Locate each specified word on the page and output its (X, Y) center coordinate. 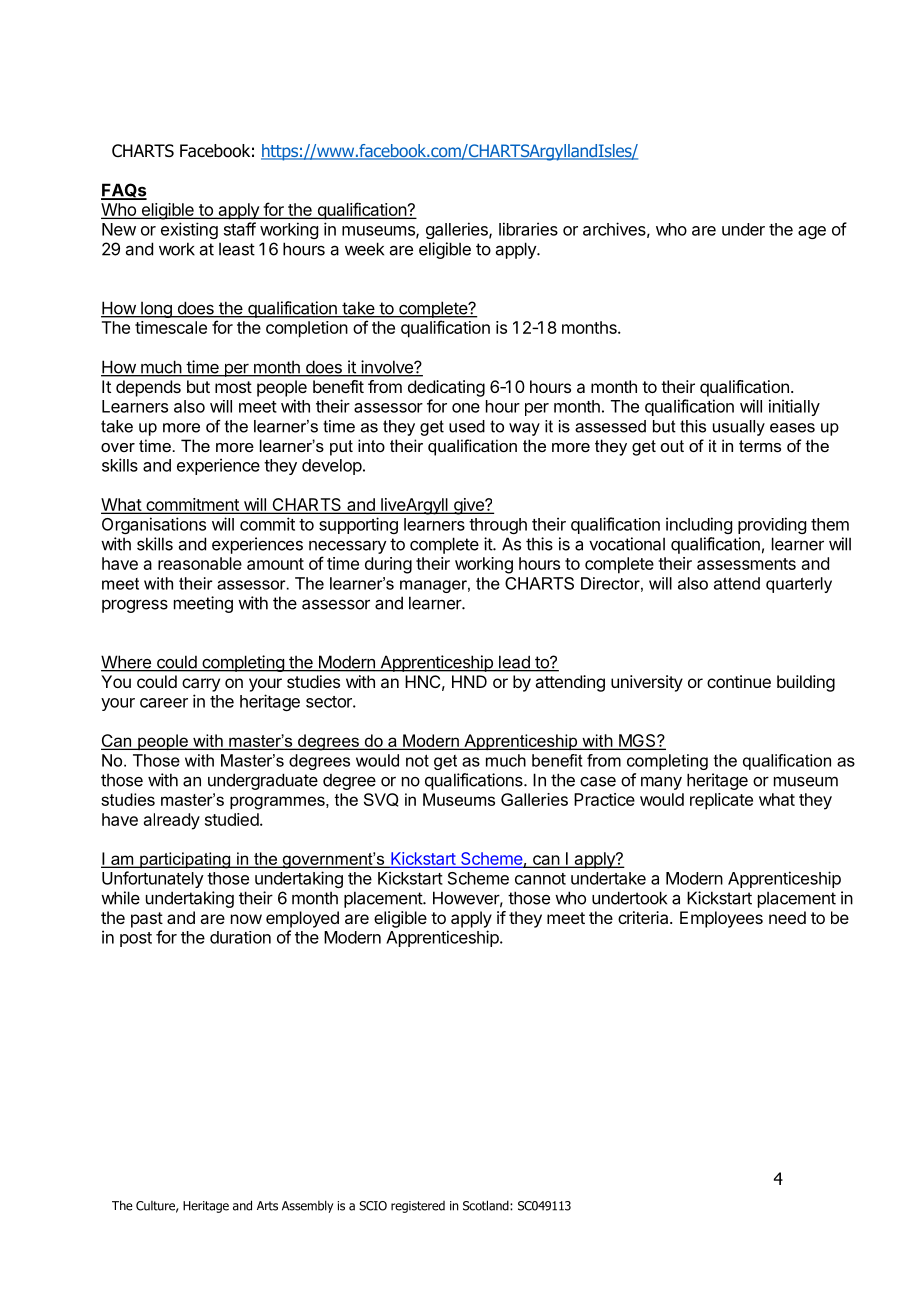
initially (794, 407)
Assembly (307, 1206)
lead (514, 663)
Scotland (487, 1205)
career (164, 703)
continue (739, 681)
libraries (528, 229)
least (237, 249)
